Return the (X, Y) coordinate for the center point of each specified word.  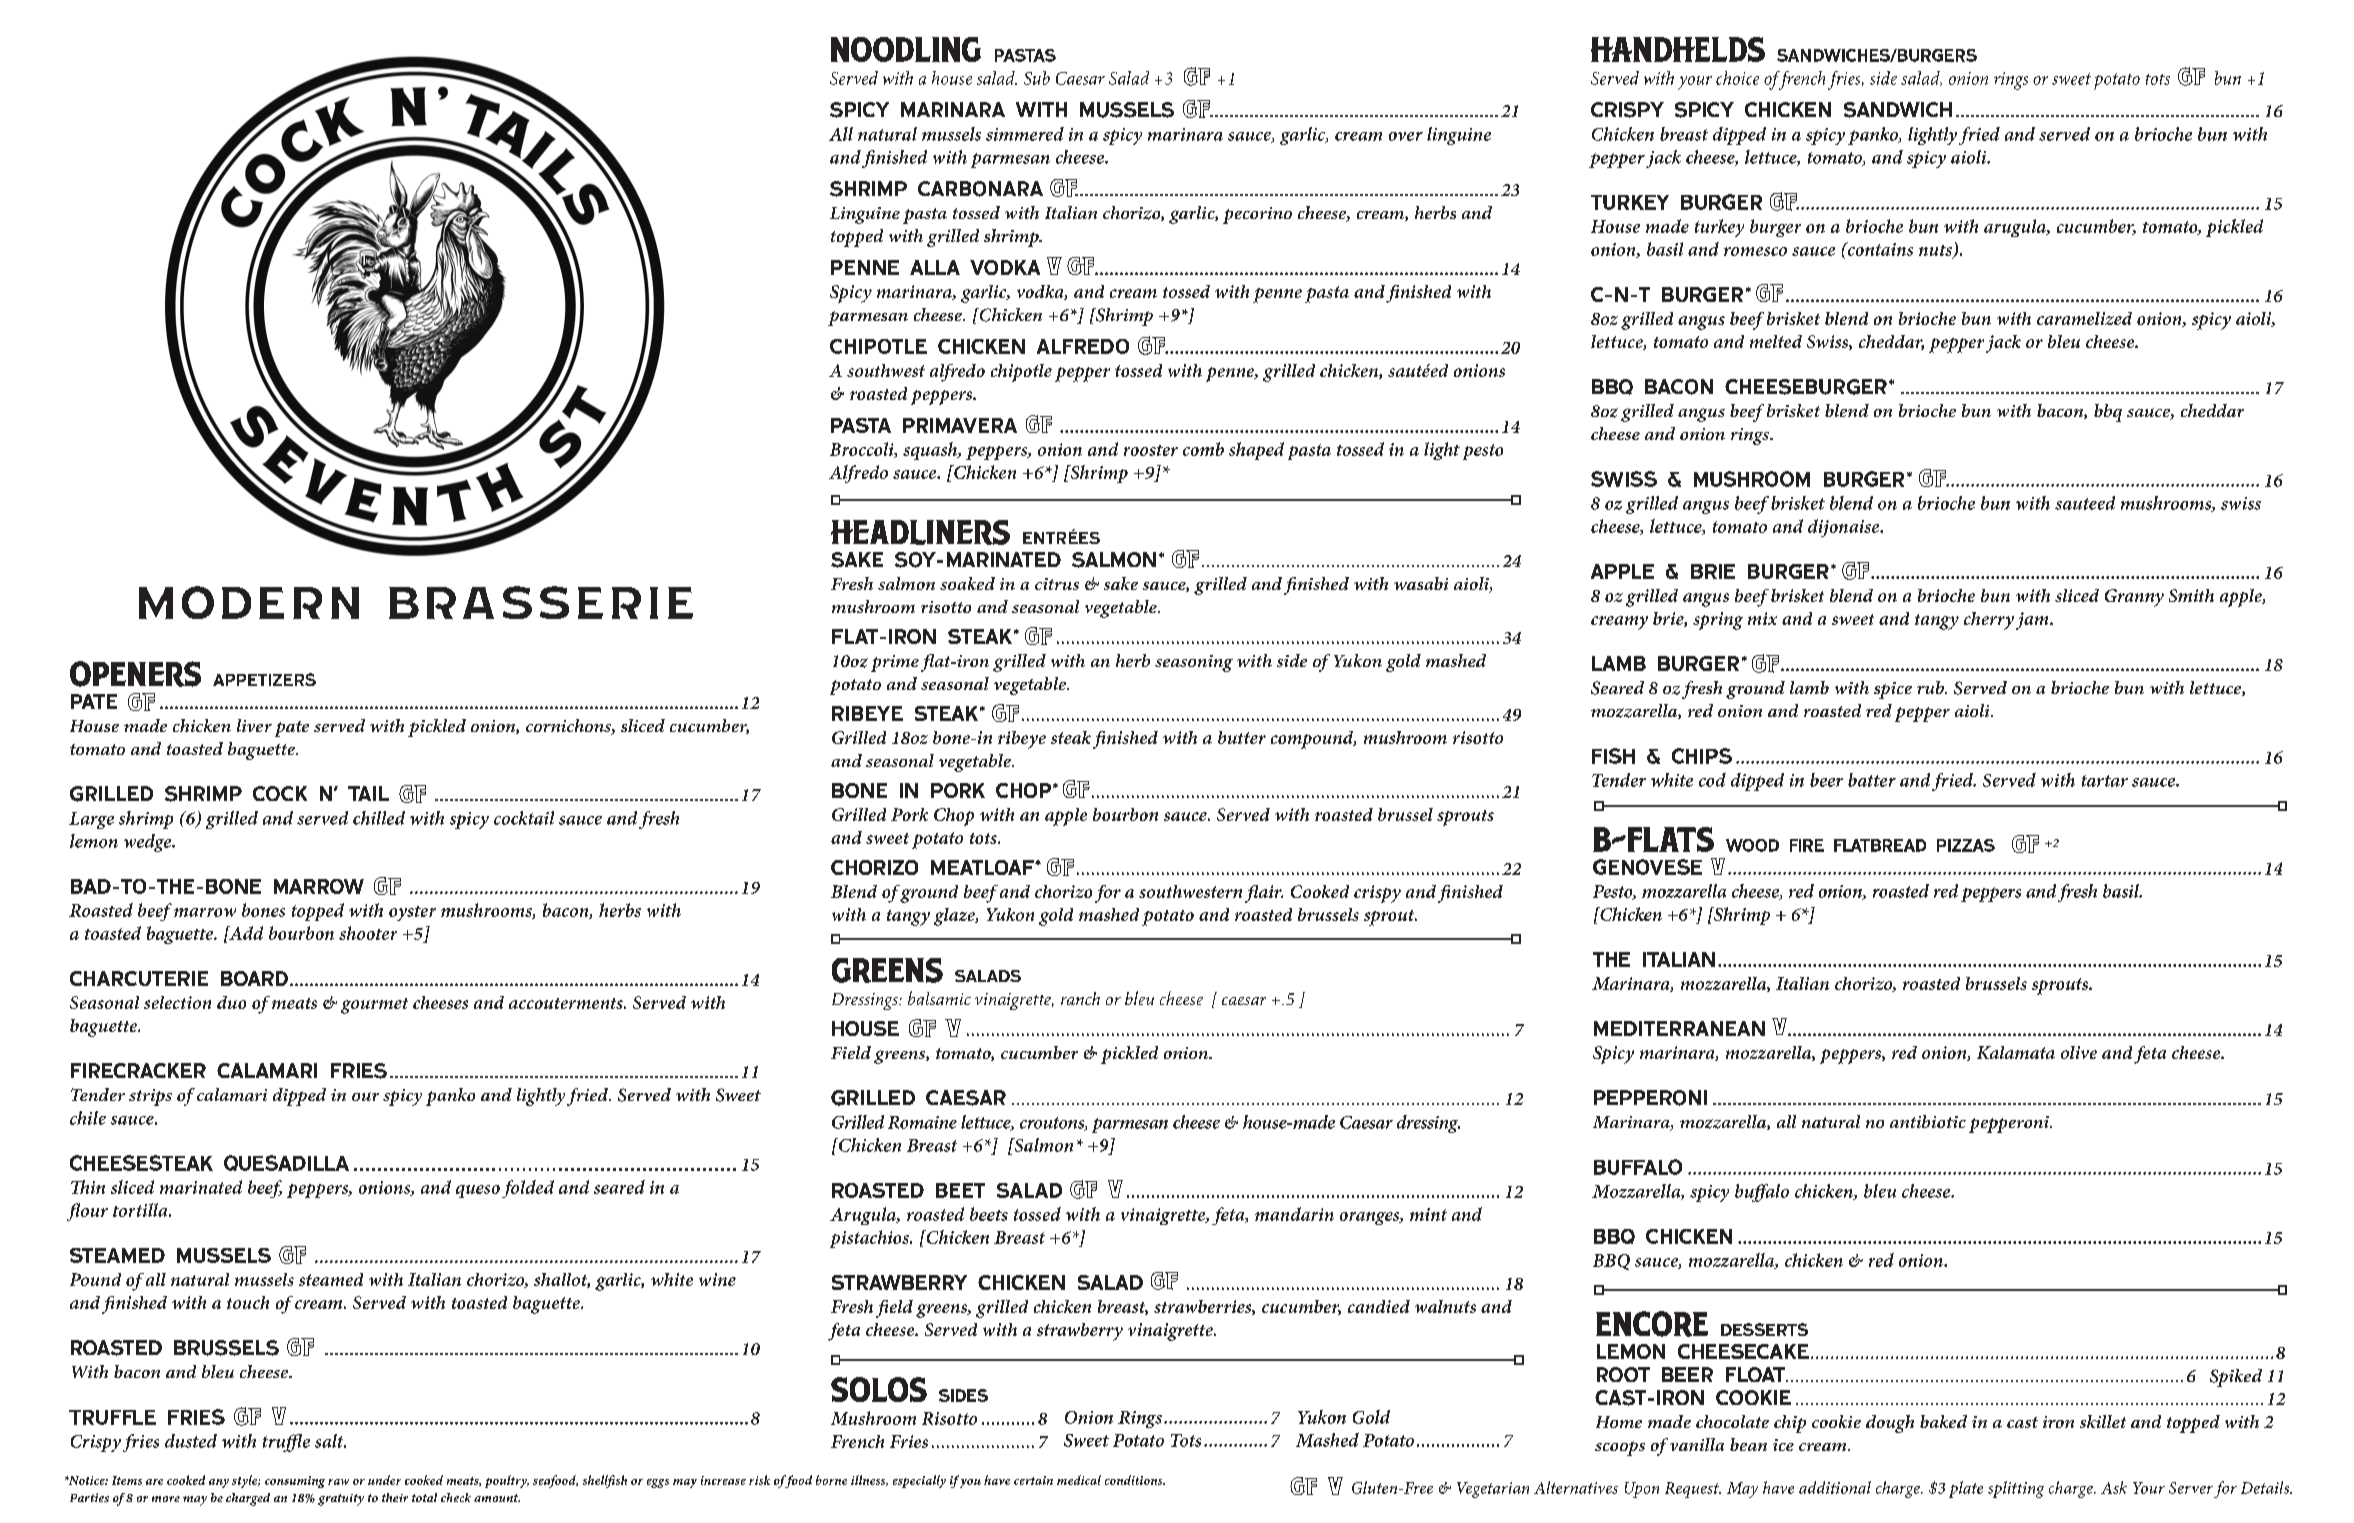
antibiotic (1928, 1121)
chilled (379, 818)
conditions (1135, 1480)
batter (1872, 780)
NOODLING (906, 49)
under (384, 1480)
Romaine (922, 1122)
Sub (1037, 78)
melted (1776, 341)
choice (1737, 78)
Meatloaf (983, 867)
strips (150, 1097)
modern (249, 602)
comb (1203, 449)
